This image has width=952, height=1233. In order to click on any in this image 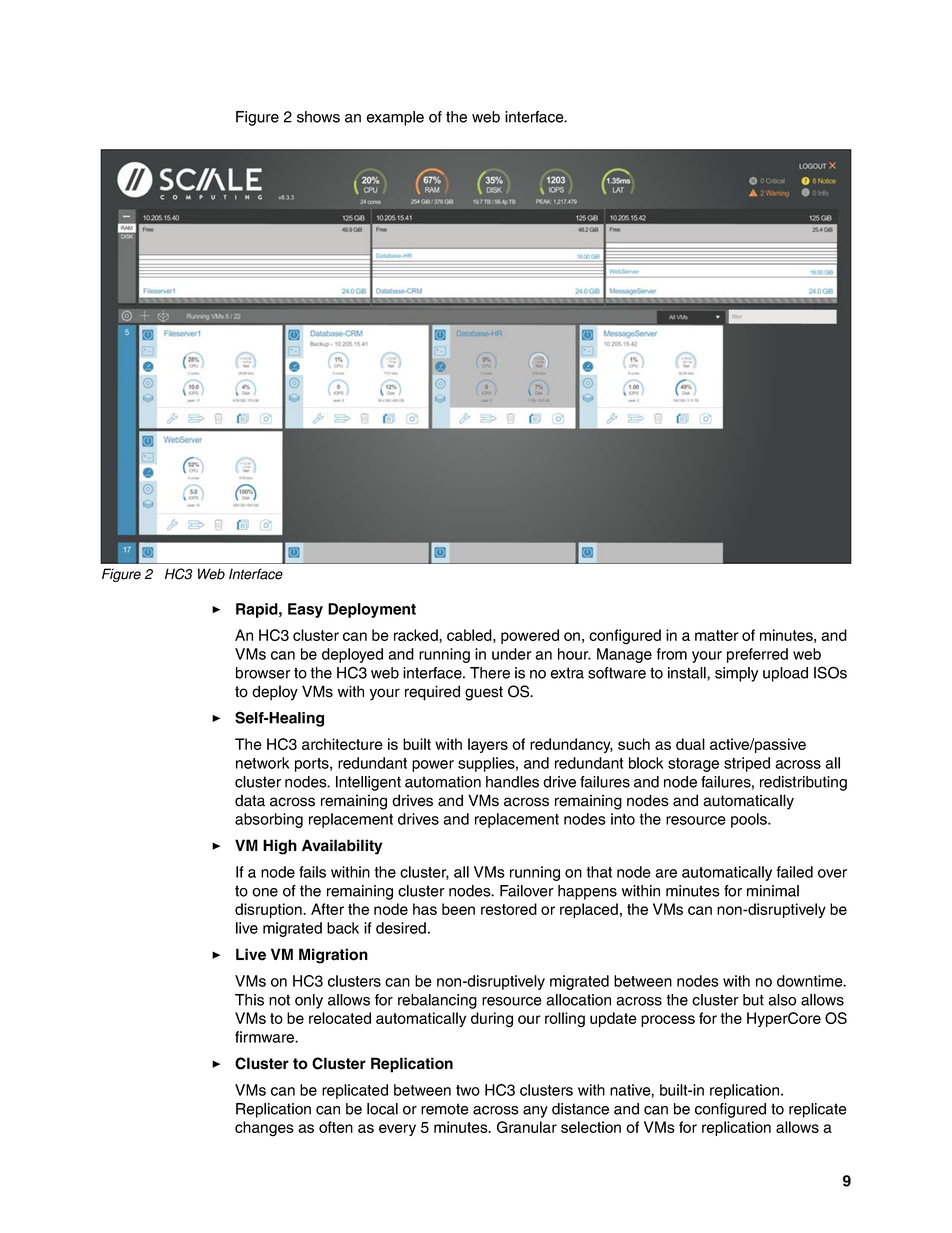, I will do `click(535, 1112)`.
